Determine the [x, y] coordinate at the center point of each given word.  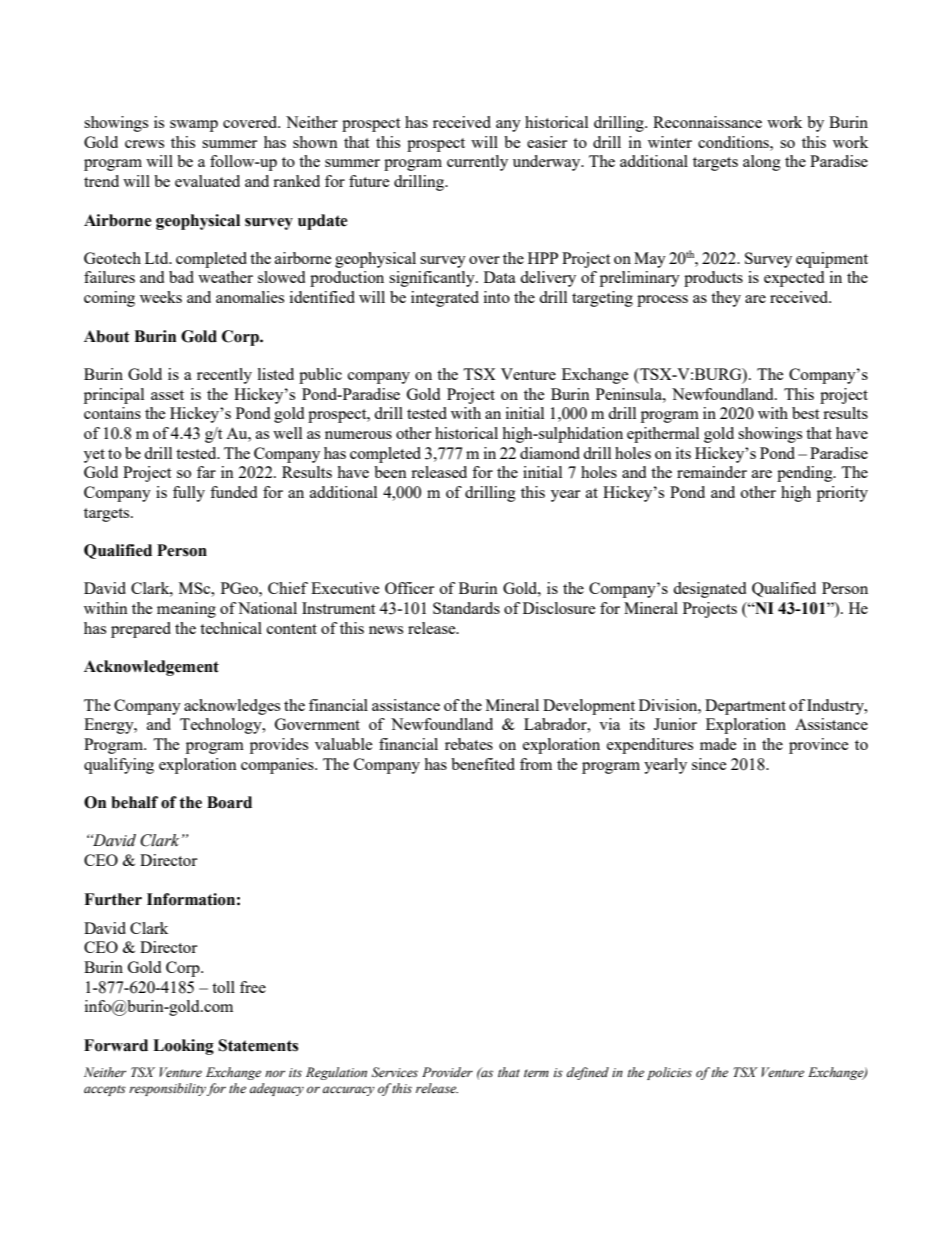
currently [477, 163]
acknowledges [232, 707]
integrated [445, 299]
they [726, 299]
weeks [161, 297]
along [762, 163]
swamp [194, 126]
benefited [483, 764]
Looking [183, 1047]
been [390, 472]
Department [745, 707]
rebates [469, 744]
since [709, 764]
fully [189, 494]
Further [113, 899]
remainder [712, 472]
